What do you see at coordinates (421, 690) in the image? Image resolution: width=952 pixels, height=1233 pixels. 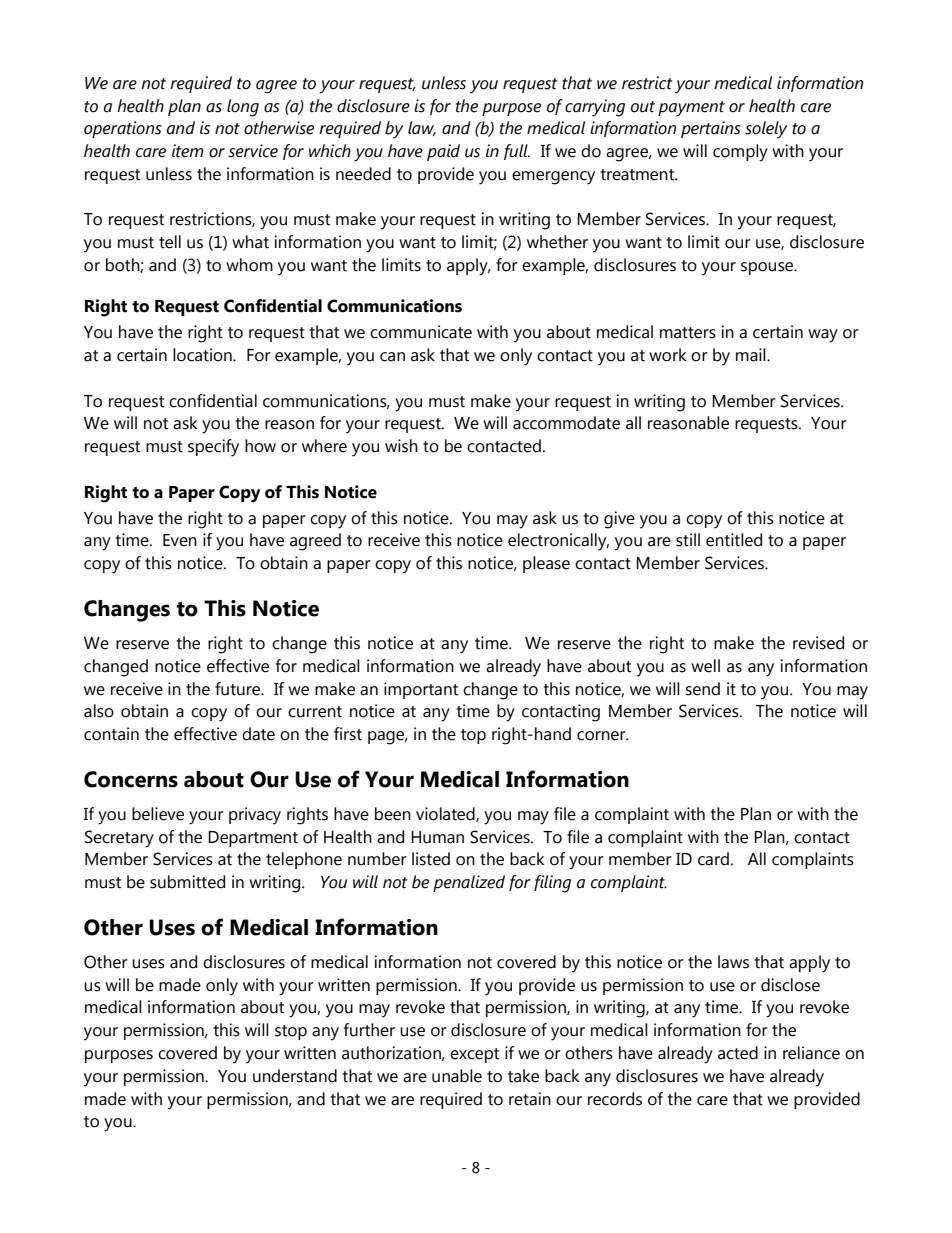 I see `important` at bounding box center [421, 690].
